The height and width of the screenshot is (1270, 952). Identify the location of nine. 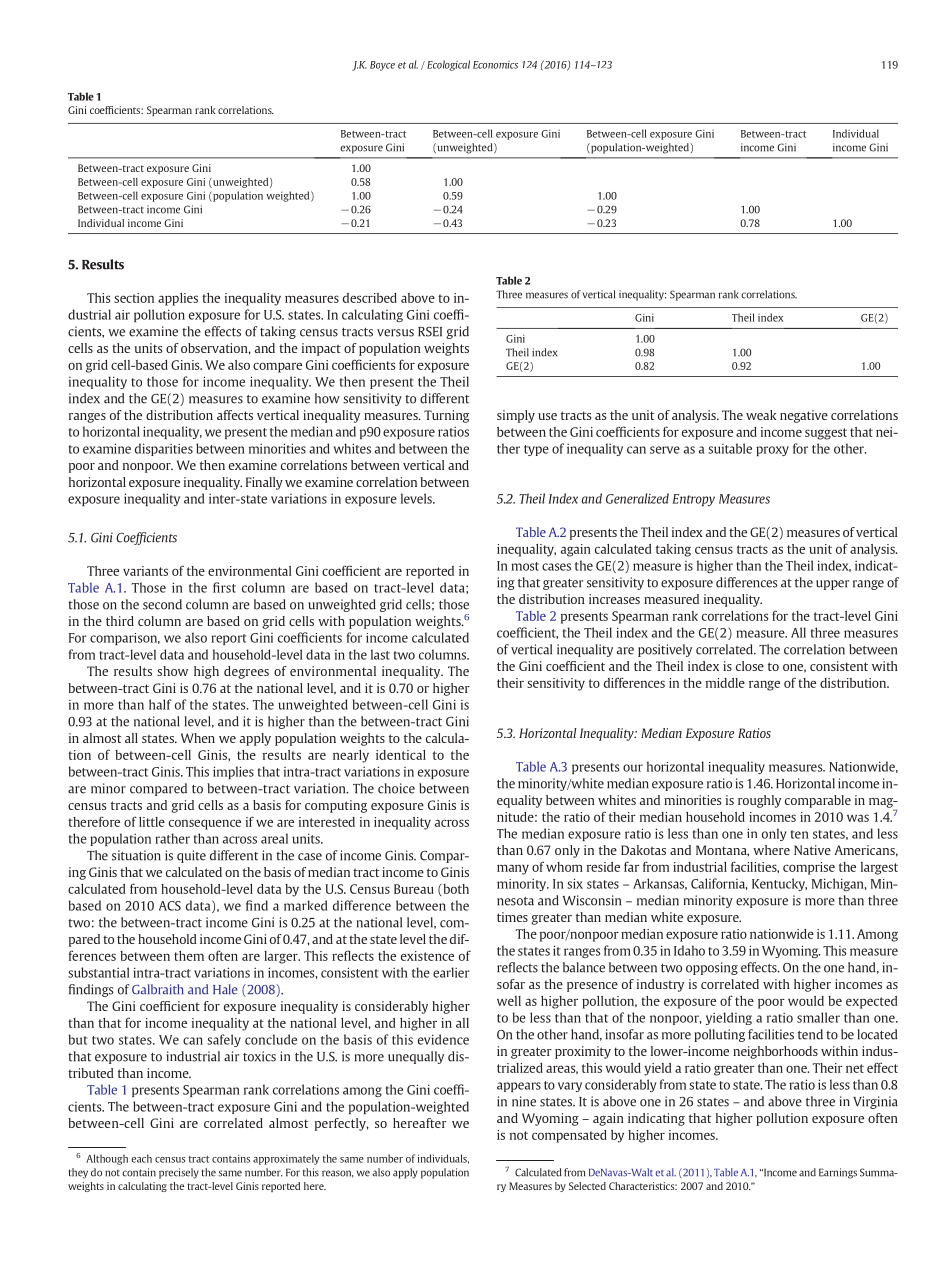
(524, 1101).
